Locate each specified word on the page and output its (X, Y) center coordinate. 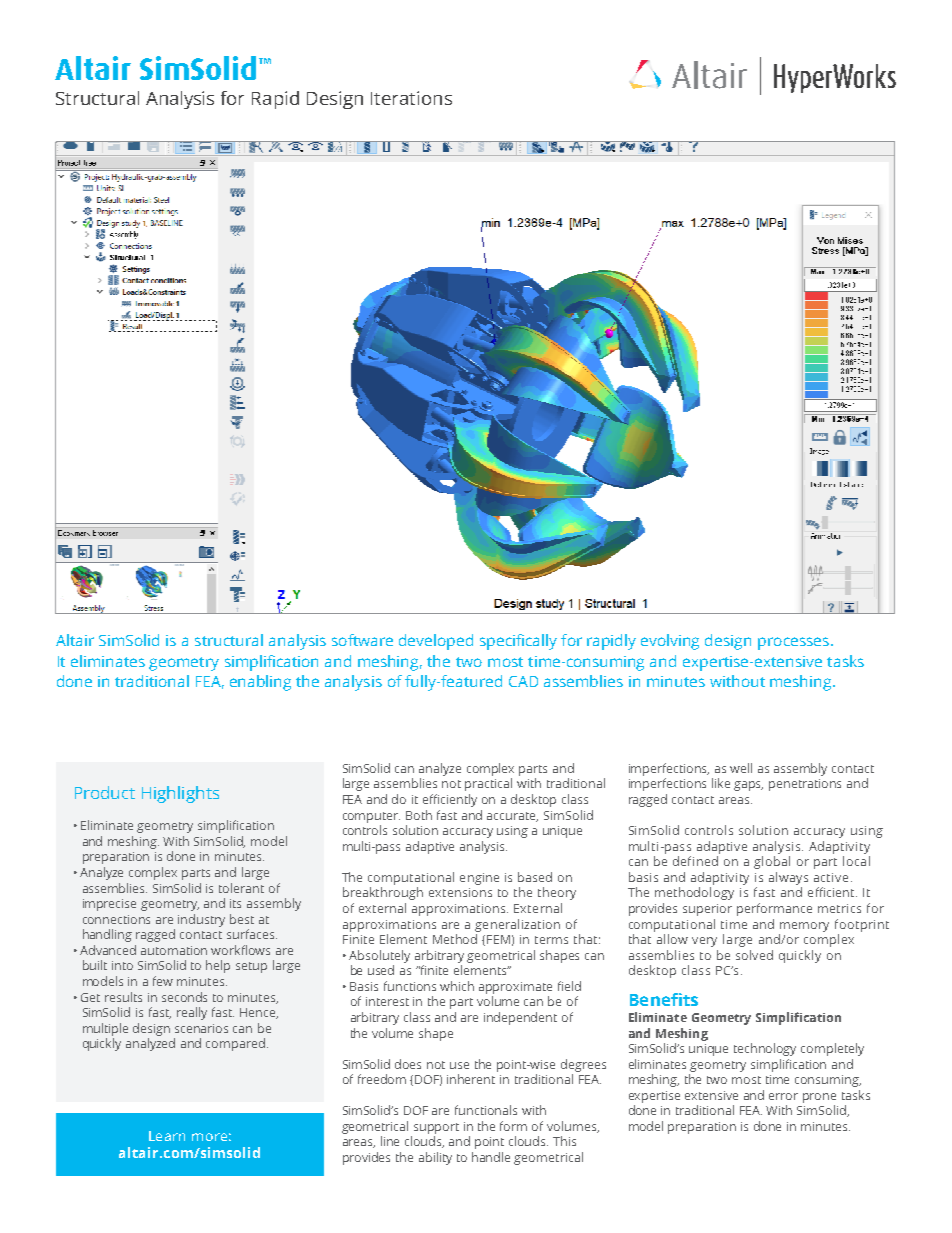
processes (793, 643)
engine (479, 879)
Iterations (411, 98)
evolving (670, 642)
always (788, 878)
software (362, 640)
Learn (167, 1136)
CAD (523, 681)
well (741, 768)
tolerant (241, 888)
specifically (518, 642)
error (783, 1096)
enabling (260, 683)
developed (436, 642)
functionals (486, 1110)
